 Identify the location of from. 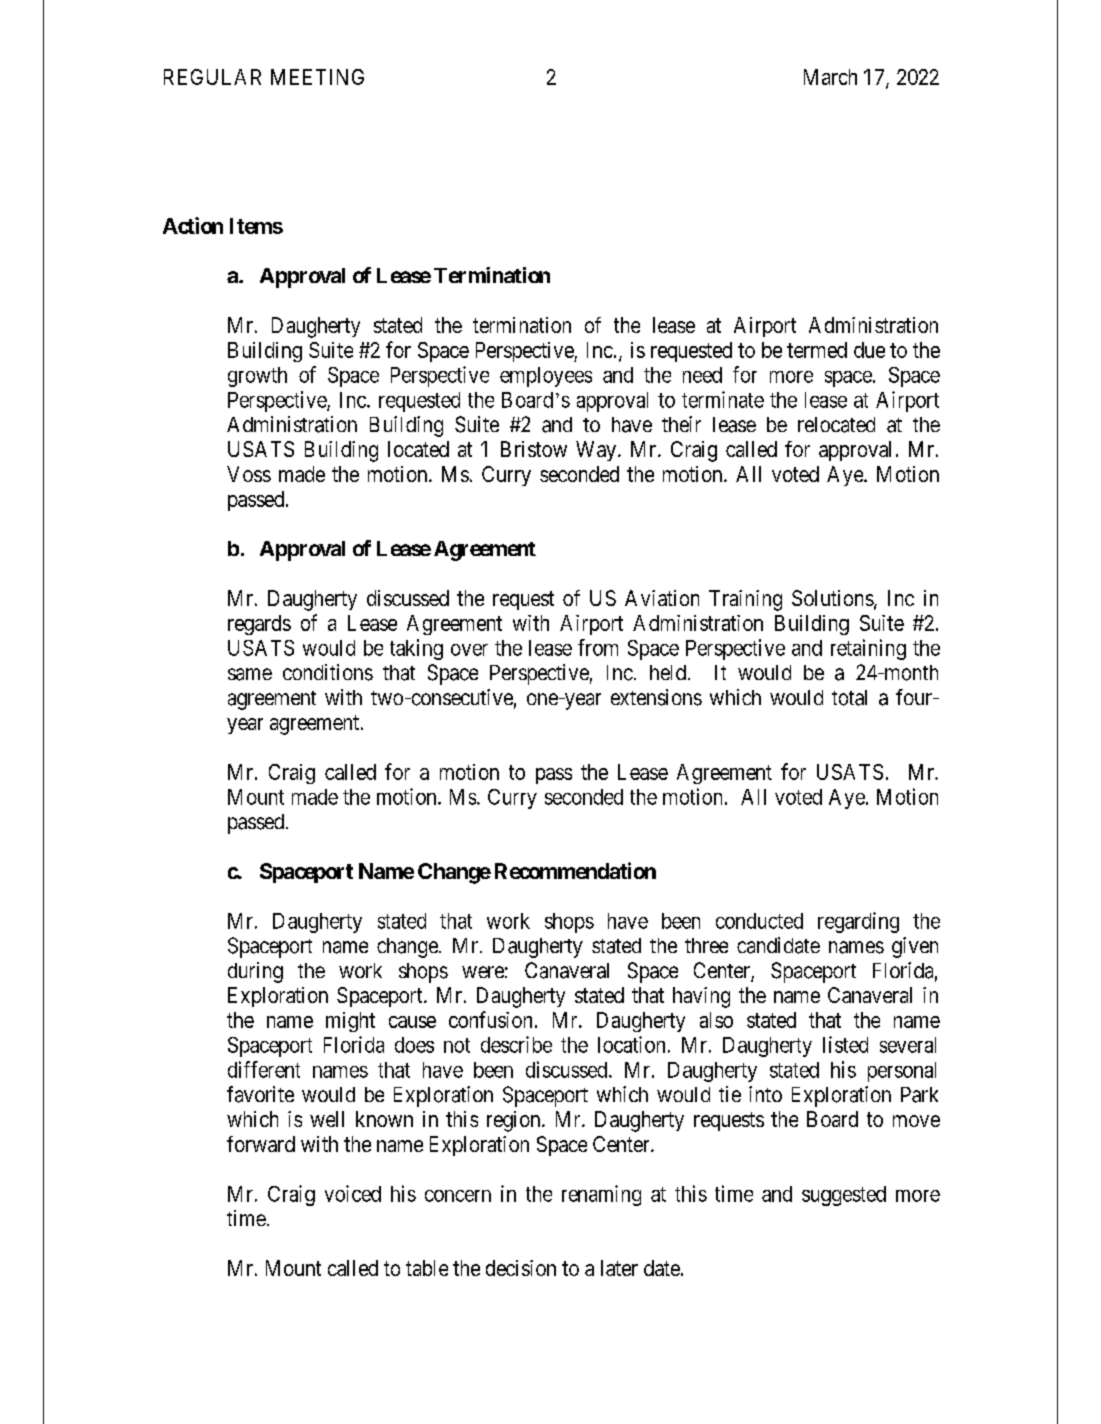
(598, 647).
